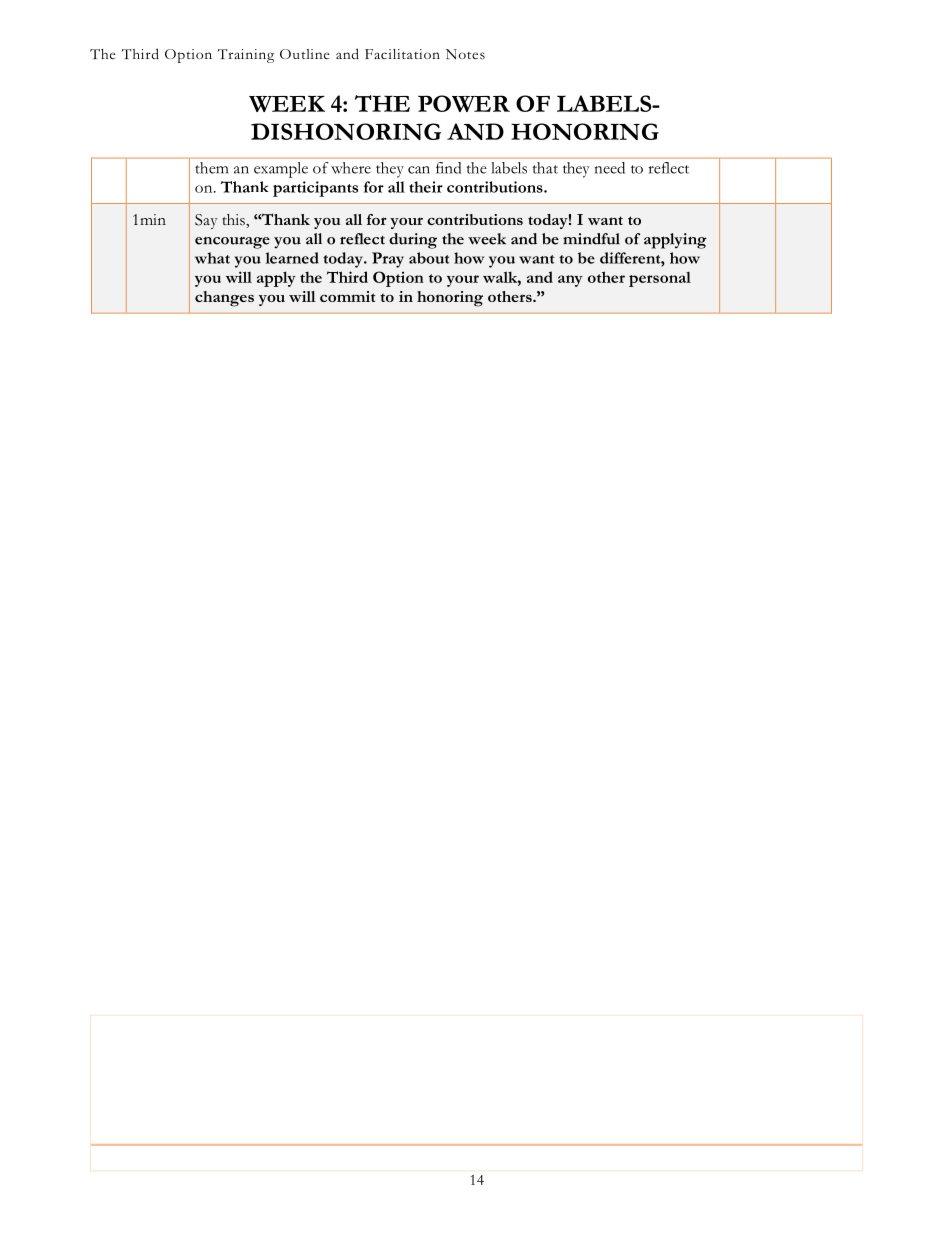  I want to click on need, so click(610, 168).
